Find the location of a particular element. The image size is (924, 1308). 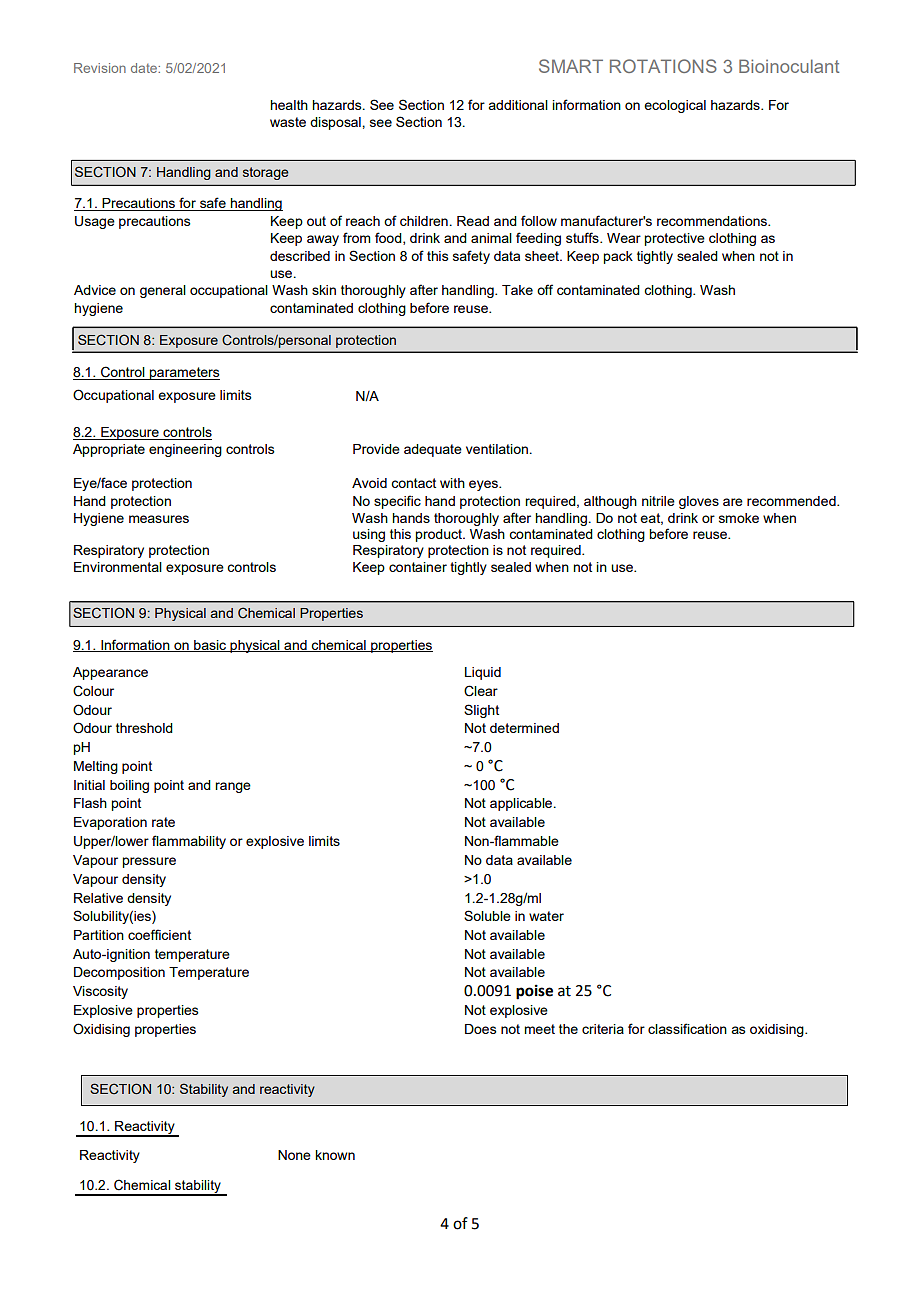

classification is located at coordinates (687, 1028).
